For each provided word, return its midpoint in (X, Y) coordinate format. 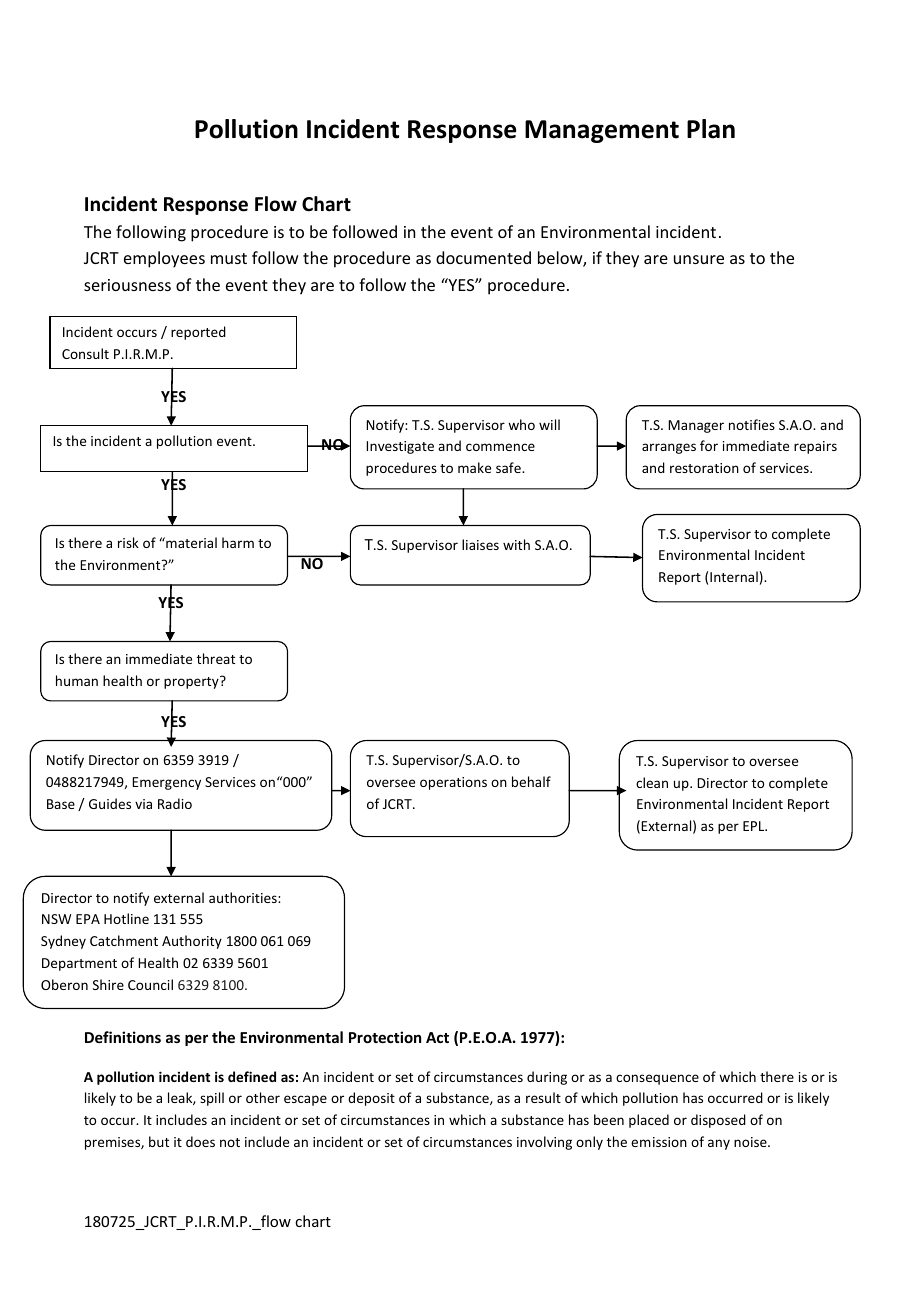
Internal (734, 576)
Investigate (400, 447)
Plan (711, 129)
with (516, 544)
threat (216, 658)
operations (453, 783)
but (159, 1141)
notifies (752, 424)
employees (164, 259)
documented (483, 257)
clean (652, 782)
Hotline (126, 918)
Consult (85, 353)
